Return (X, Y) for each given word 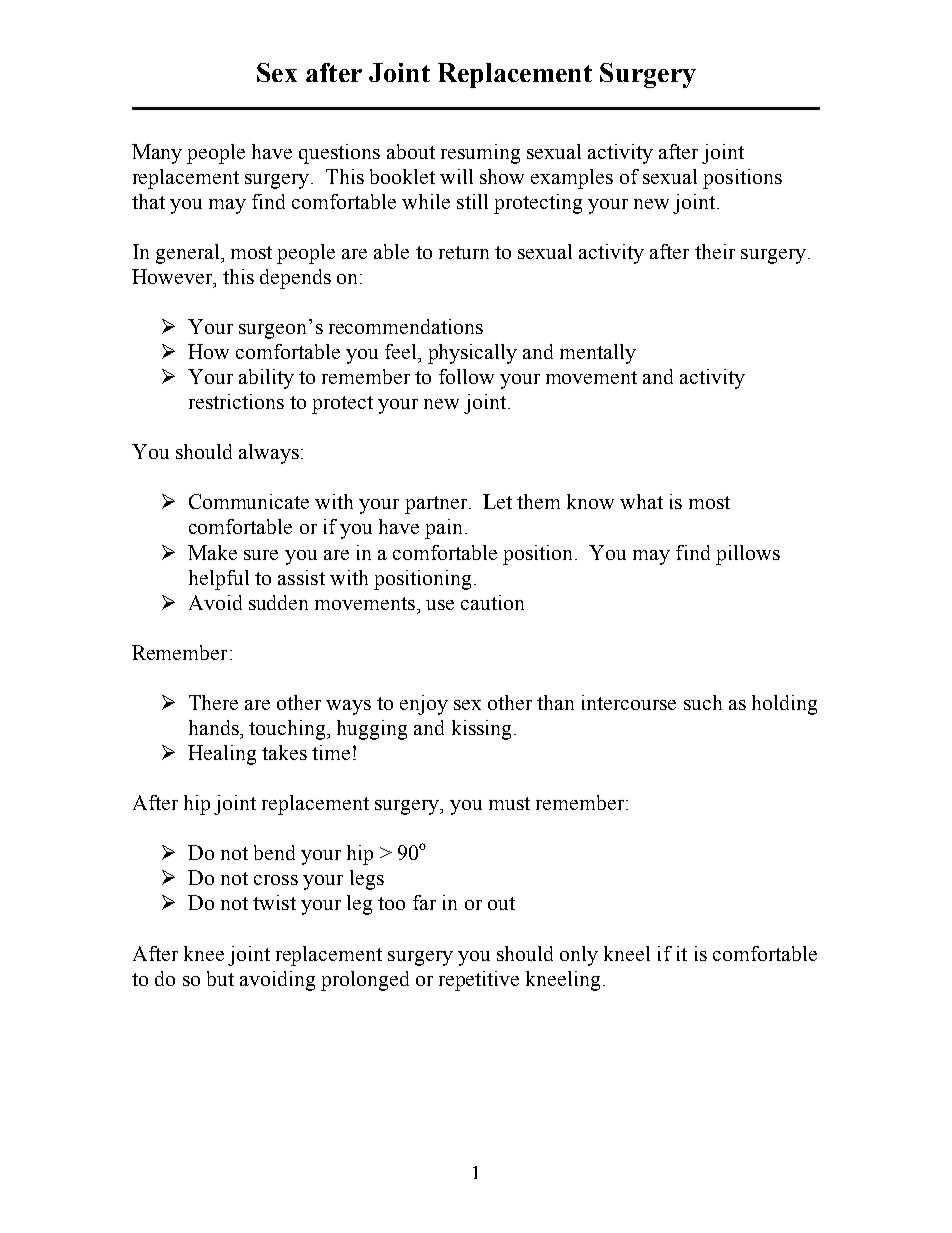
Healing (222, 755)
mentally (598, 354)
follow (466, 376)
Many (157, 154)
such (703, 702)
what (641, 501)
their (715, 251)
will (456, 176)
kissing (483, 730)
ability (266, 379)
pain (445, 529)
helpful (219, 580)
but (220, 978)
